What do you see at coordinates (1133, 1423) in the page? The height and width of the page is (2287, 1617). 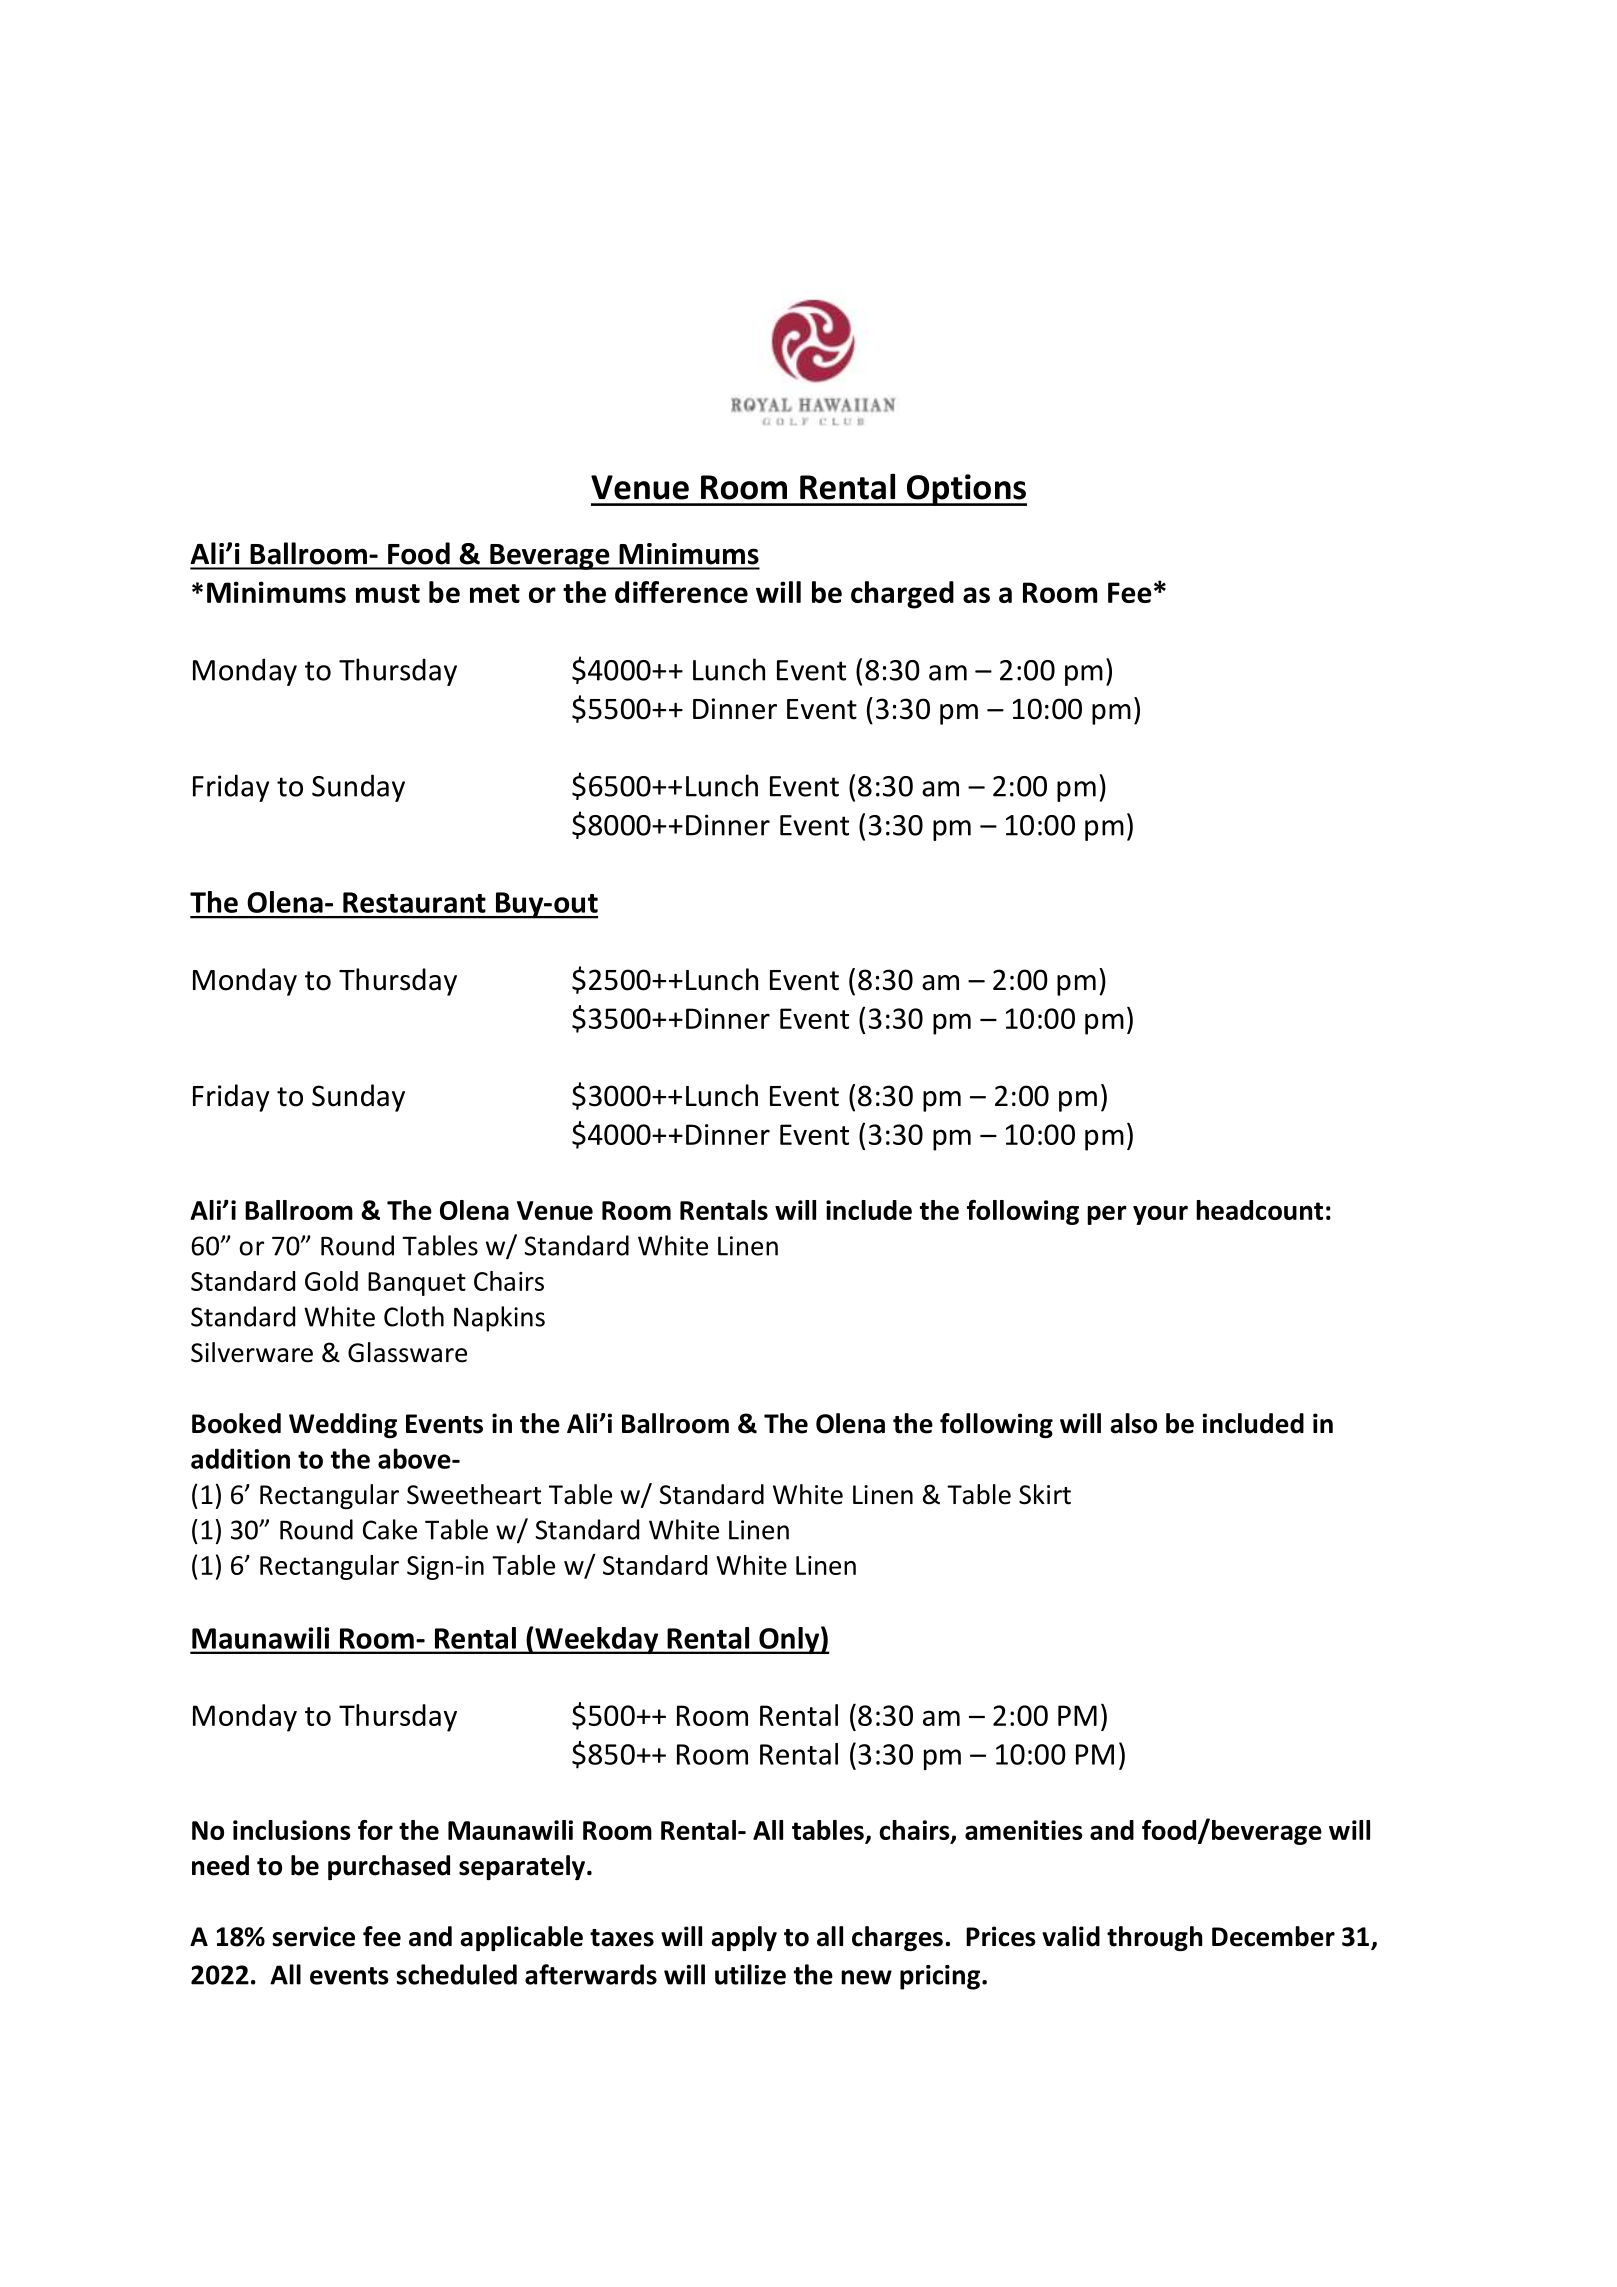 I see `also` at bounding box center [1133, 1423].
